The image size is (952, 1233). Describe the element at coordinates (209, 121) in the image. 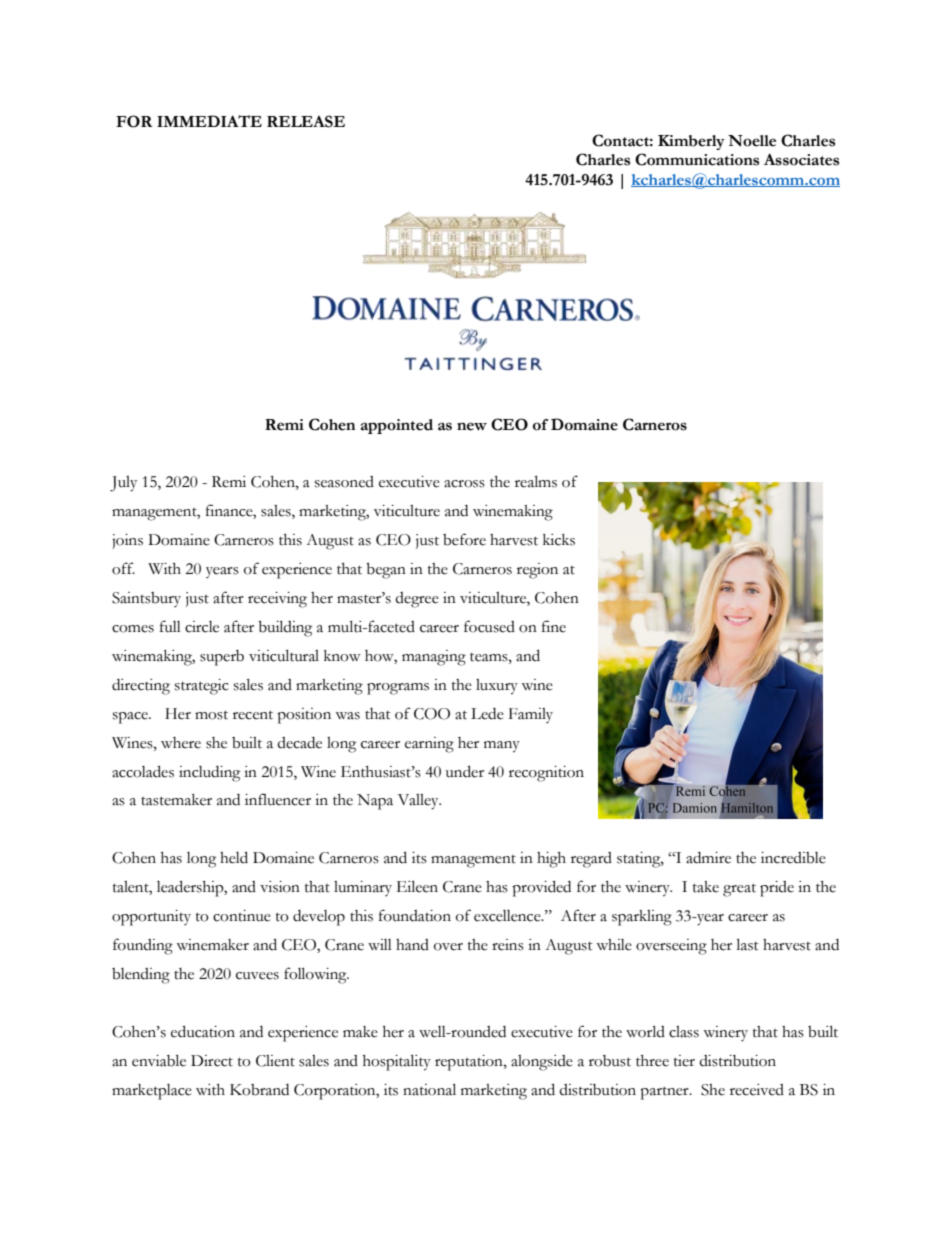

I see `IMMEDIATE` at that location.
